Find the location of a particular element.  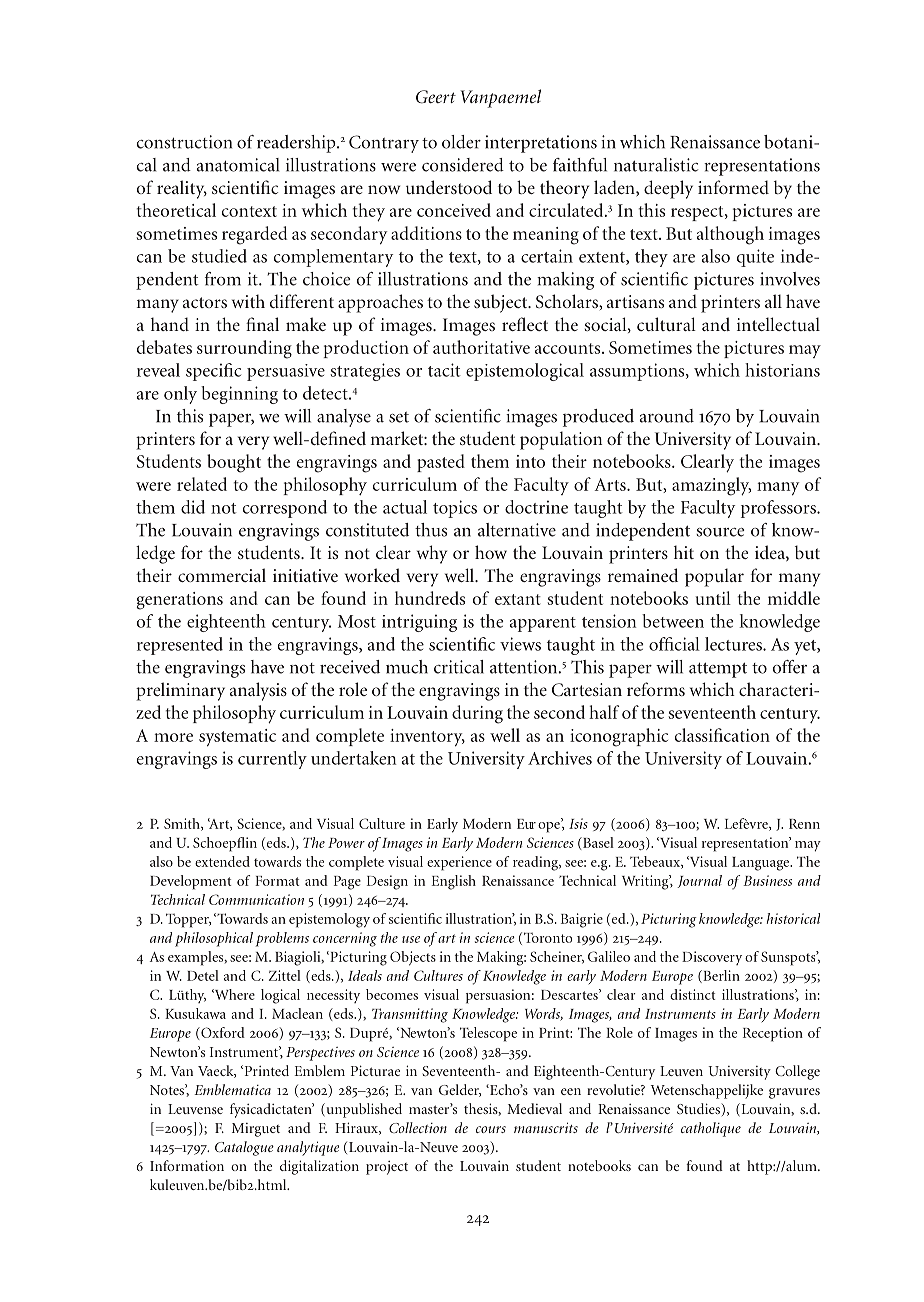

english is located at coordinates (454, 882).
